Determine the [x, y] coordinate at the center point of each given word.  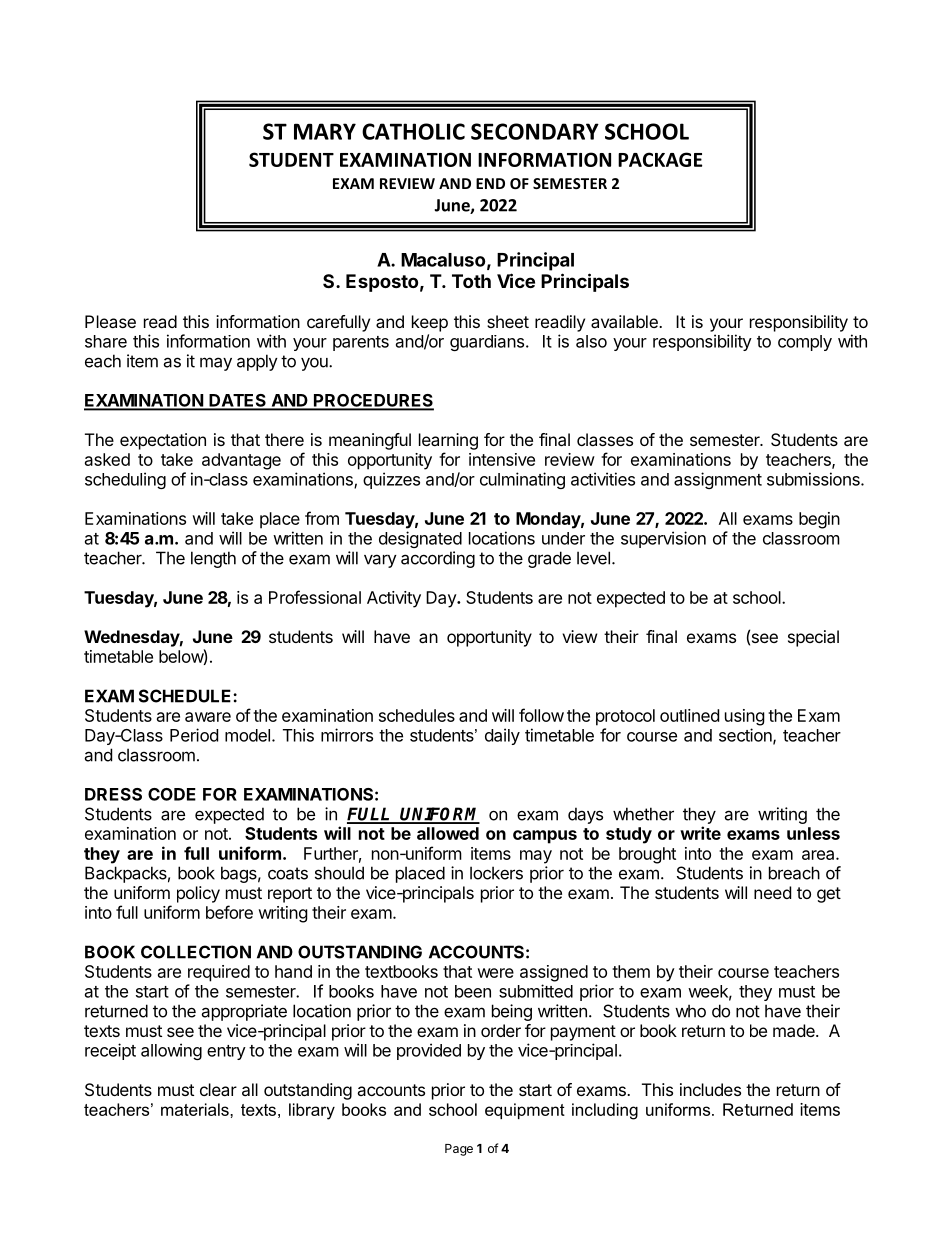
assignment [718, 480]
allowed [448, 833]
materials [196, 1109]
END [490, 183]
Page [459, 1150]
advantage [241, 461]
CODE [172, 794]
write [700, 833]
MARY [325, 131]
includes [710, 1089]
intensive [502, 459]
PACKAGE [660, 159]
